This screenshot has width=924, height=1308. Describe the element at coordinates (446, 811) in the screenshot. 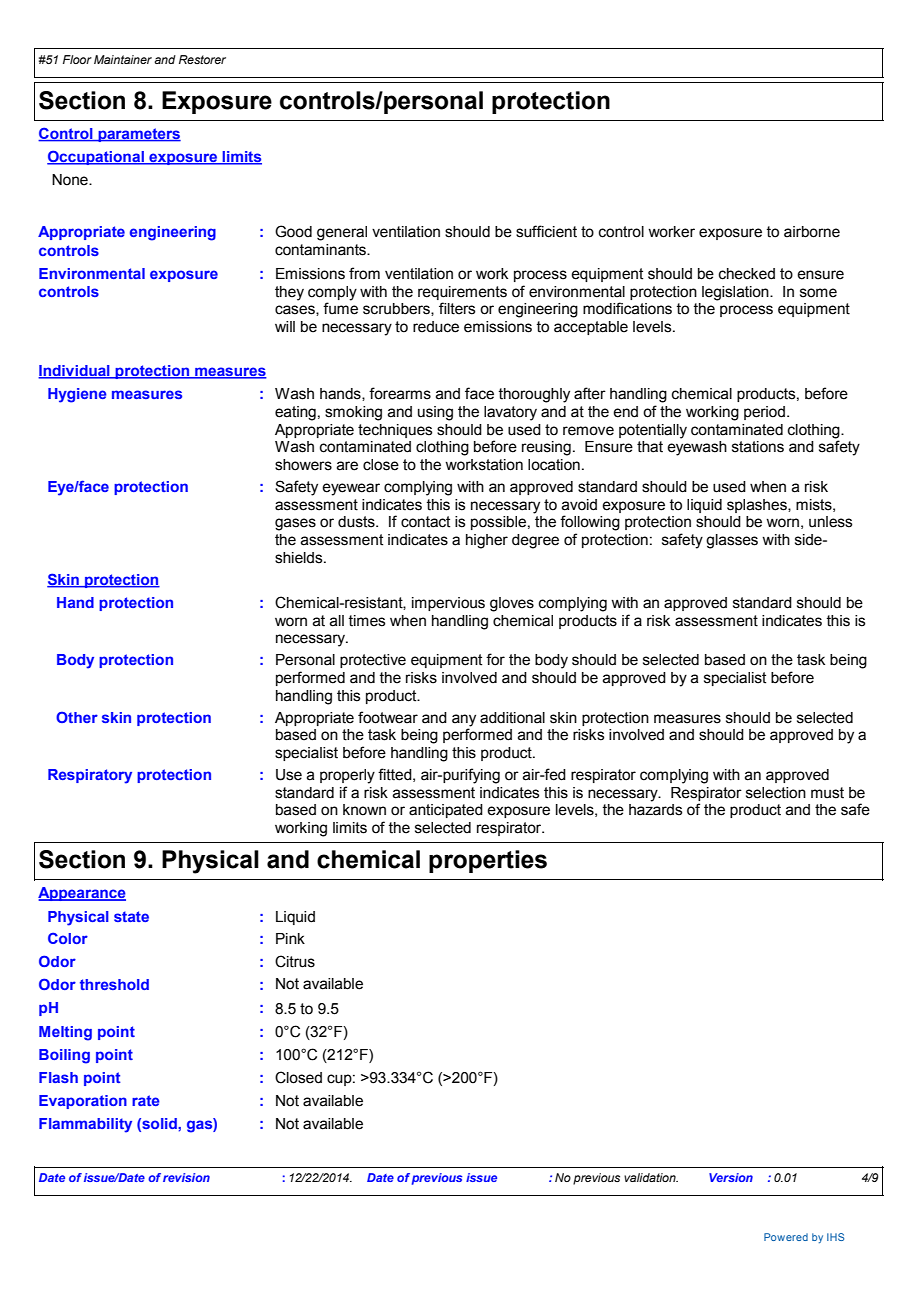

I see `anticipated` at that location.
